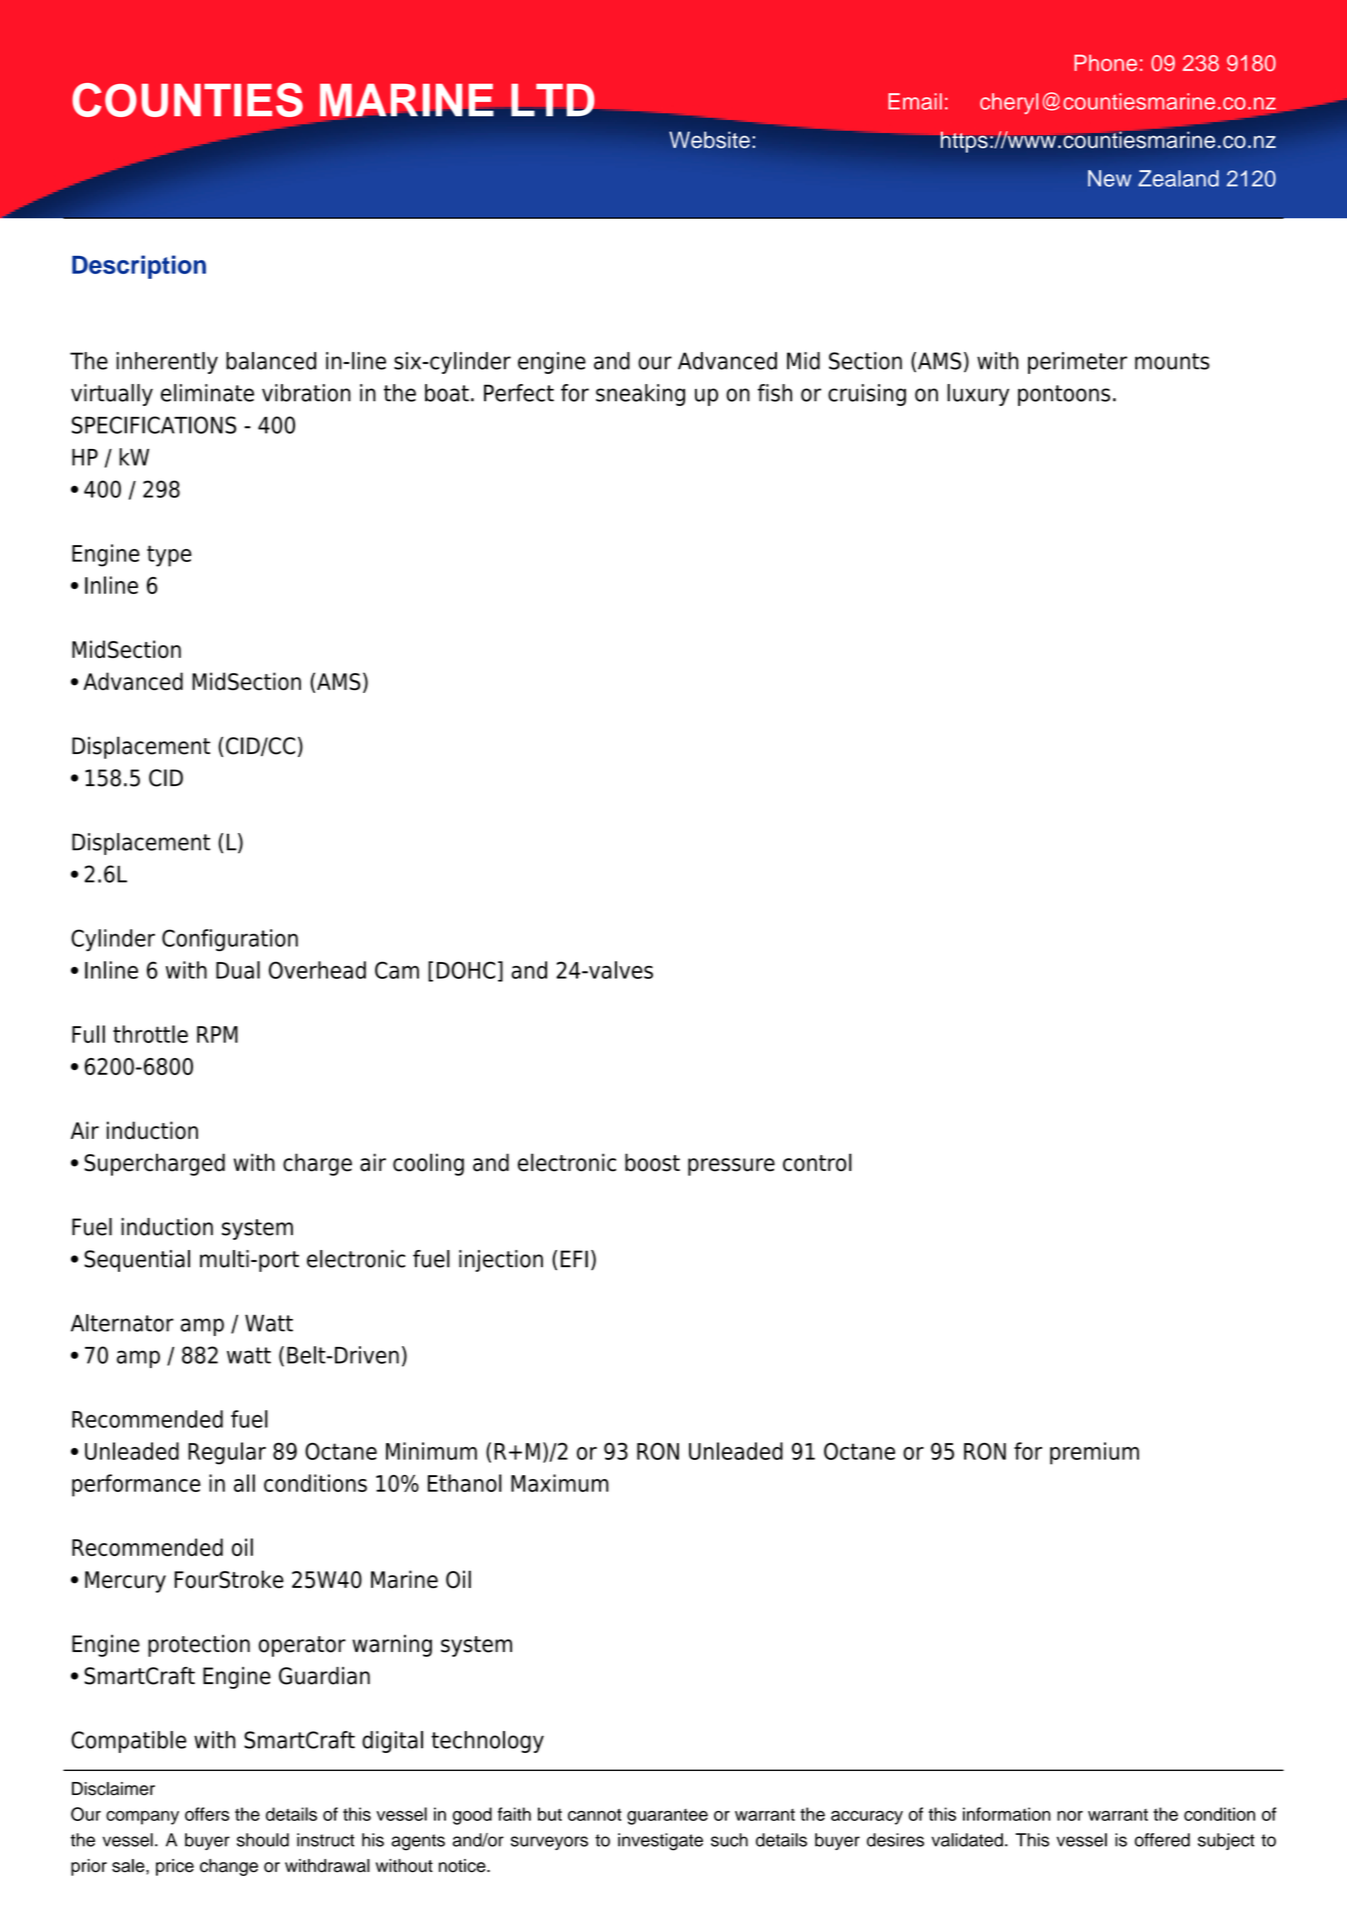 The height and width of the screenshot is (1905, 1347). I want to click on offers, so click(207, 1814).
